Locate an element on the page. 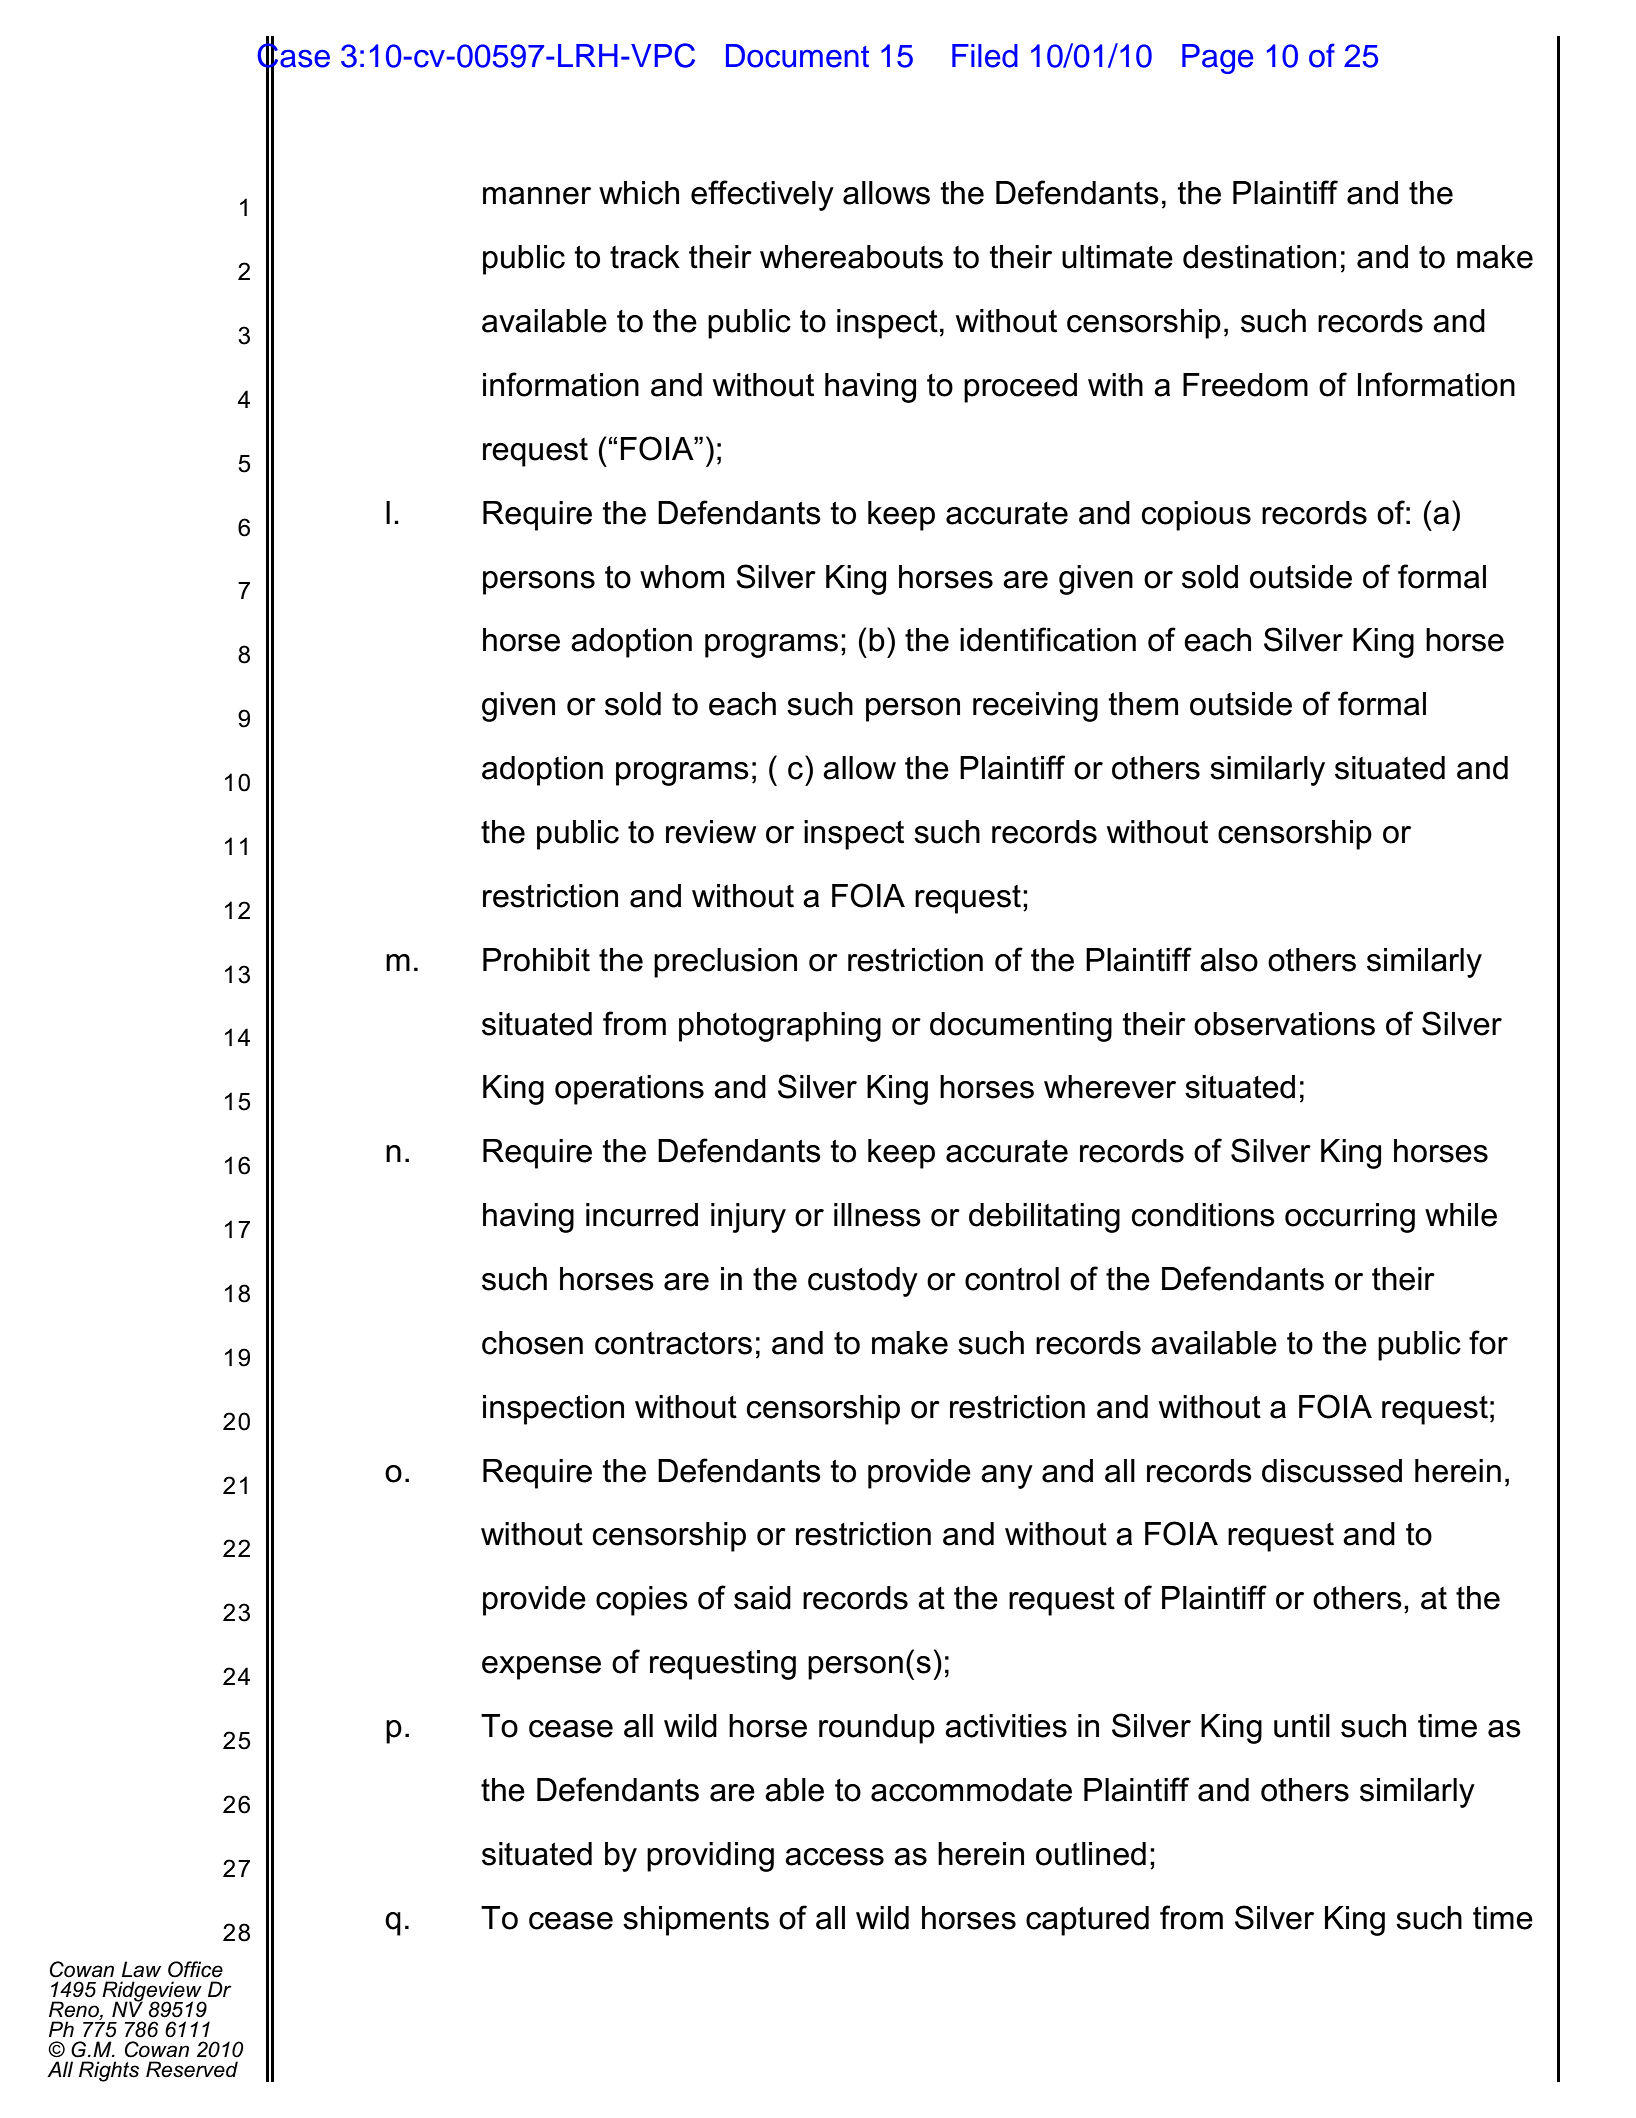  Page is located at coordinates (1217, 59).
